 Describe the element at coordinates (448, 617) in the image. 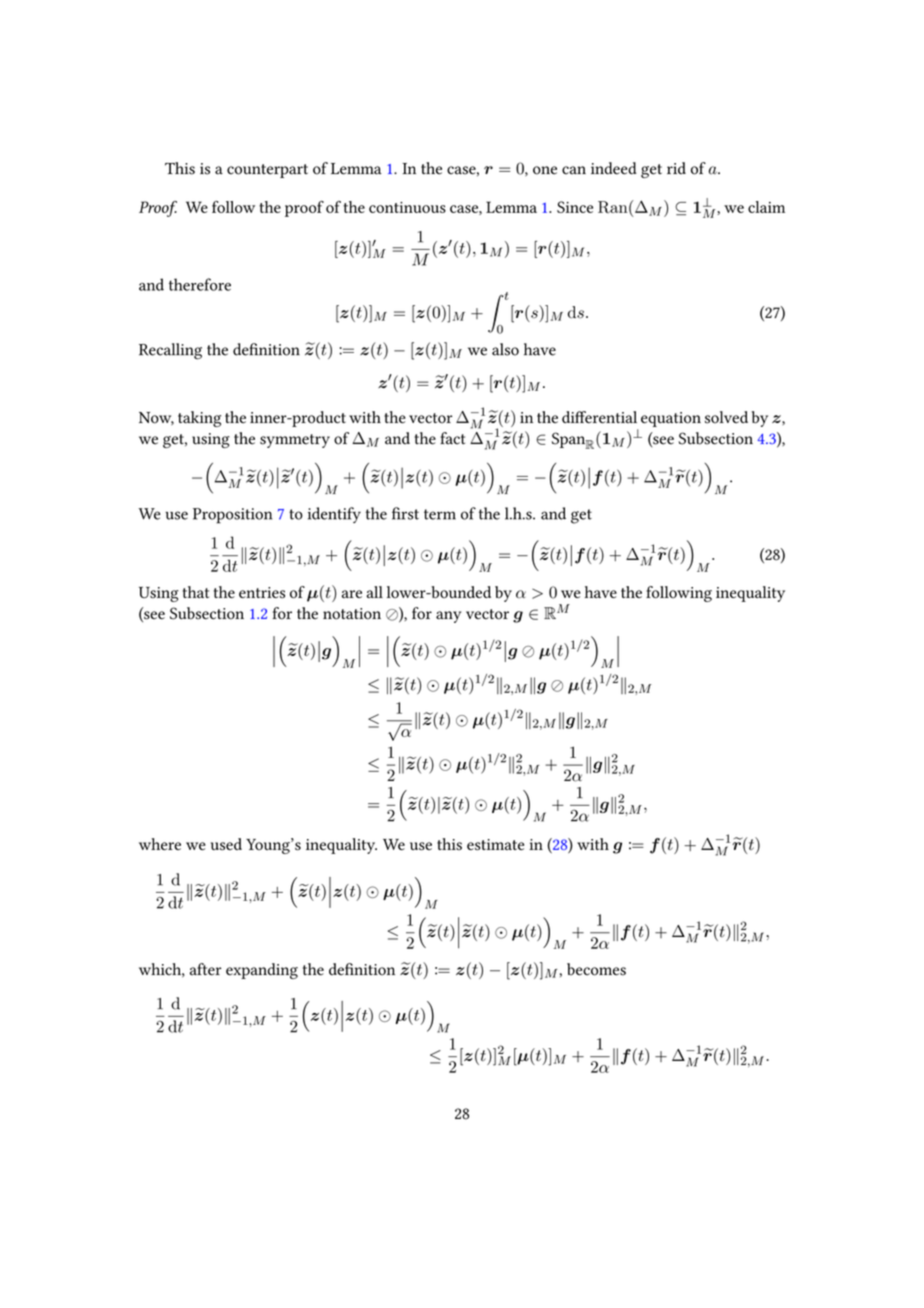

I see `any` at that location.
